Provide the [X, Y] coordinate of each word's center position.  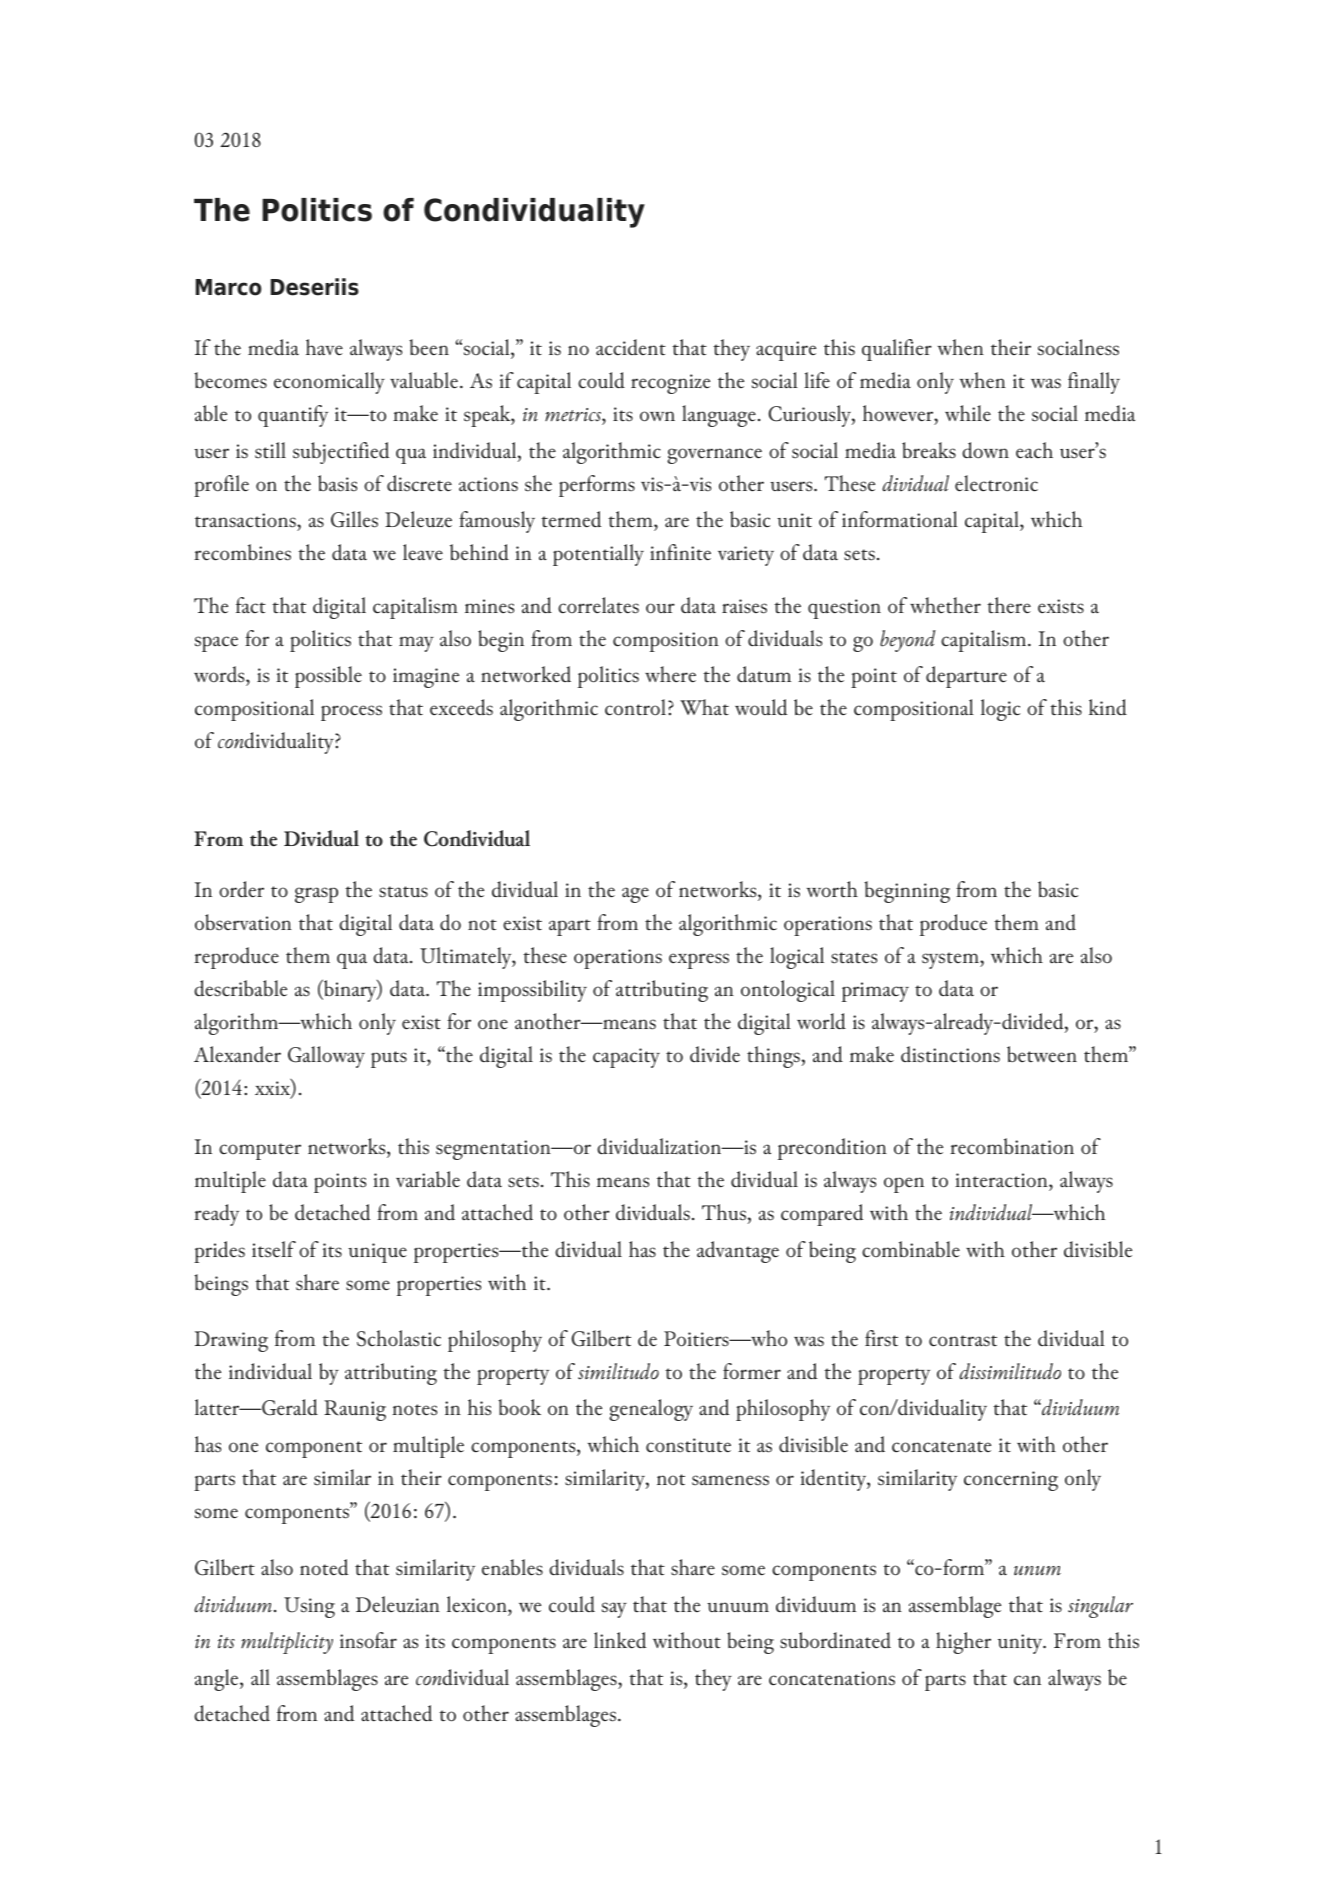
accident [631, 347]
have [324, 347]
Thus [724, 1212]
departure [966, 677]
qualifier [897, 350]
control [635, 707]
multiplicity [287, 1643]
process [351, 713]
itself [274, 1249]
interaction [1001, 1180]
